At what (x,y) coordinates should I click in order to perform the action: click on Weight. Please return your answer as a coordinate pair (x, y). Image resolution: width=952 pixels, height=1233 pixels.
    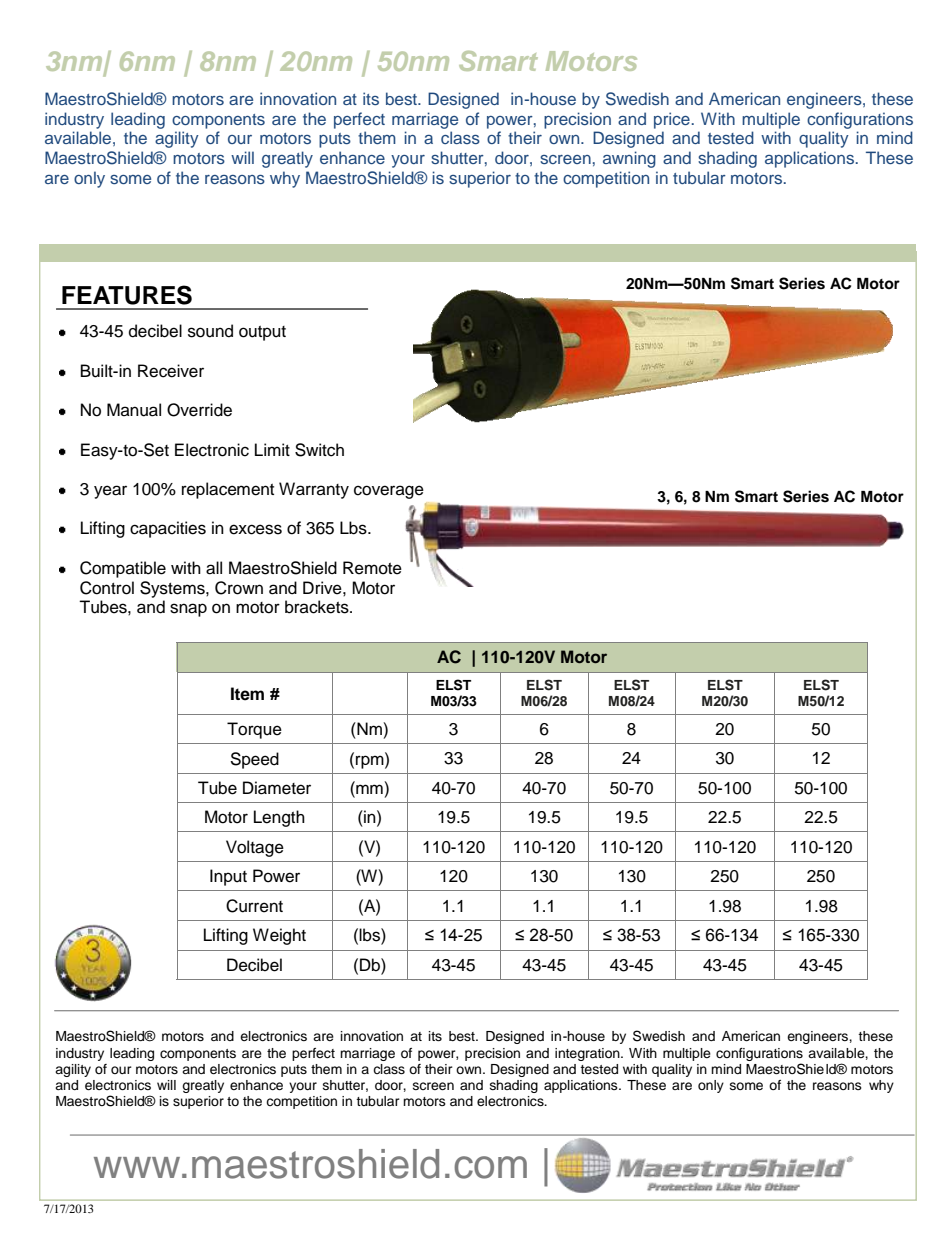
    Looking at the image, I should click on (279, 936).
